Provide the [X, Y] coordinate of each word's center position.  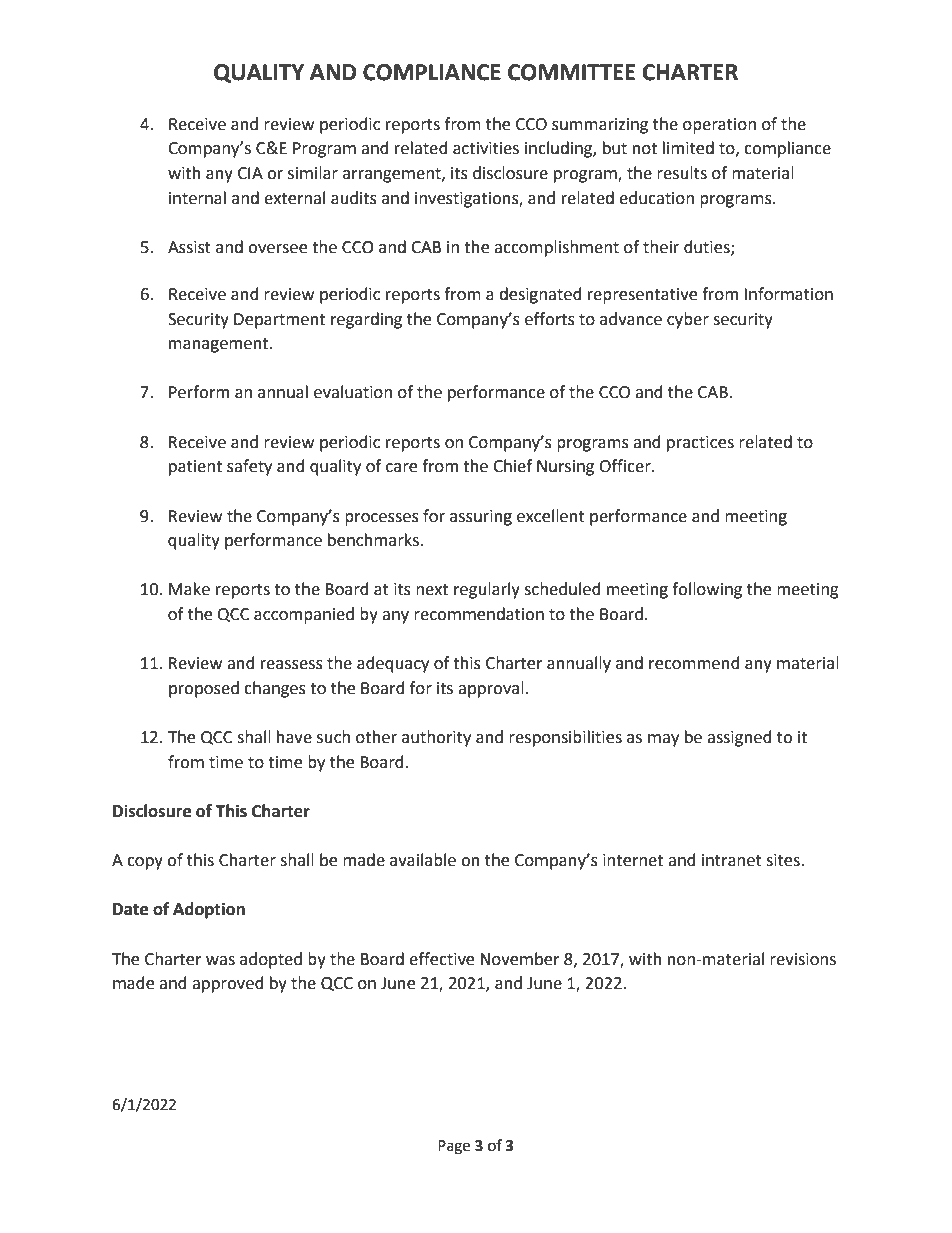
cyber [688, 320]
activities [486, 148]
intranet [732, 860]
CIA [250, 173]
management [220, 345]
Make [189, 589]
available [423, 860]
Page [454, 1147]
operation [719, 126]
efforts [550, 319]
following [707, 590]
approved [228, 984]
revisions [803, 959]
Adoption [209, 910]
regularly [487, 590]
